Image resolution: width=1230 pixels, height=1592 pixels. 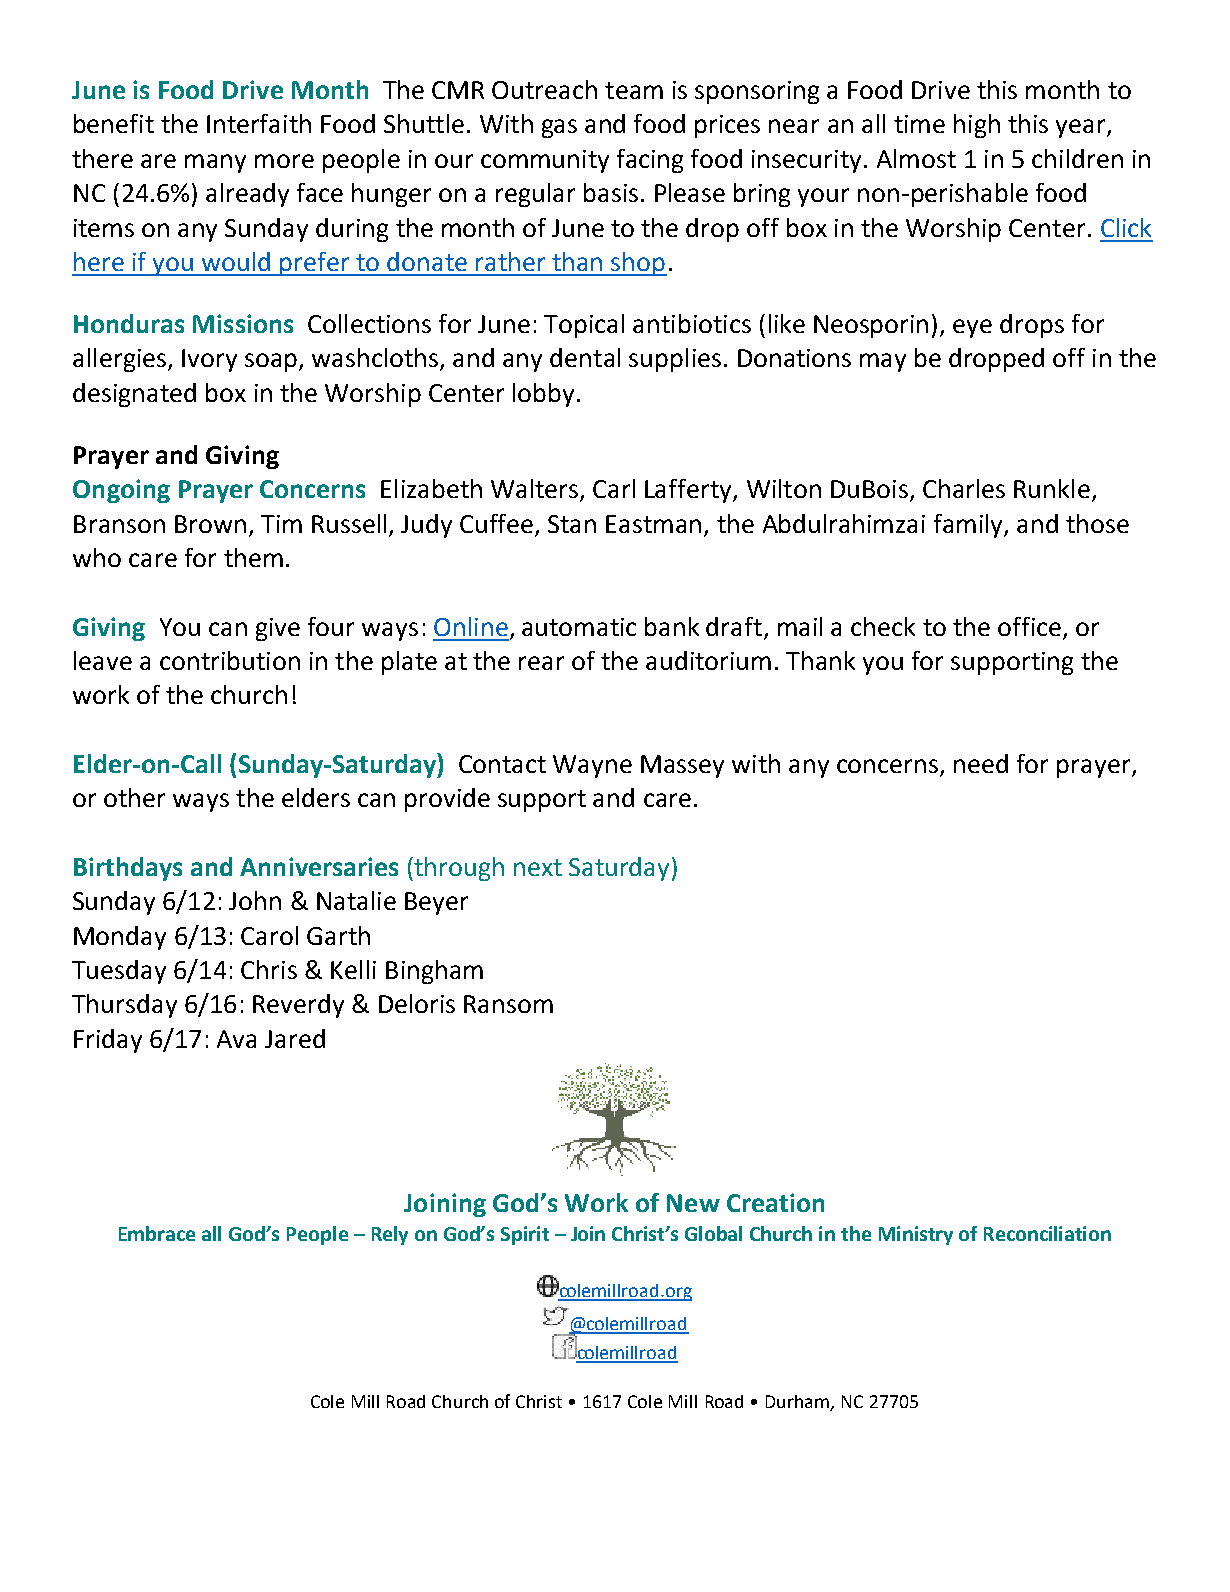 I want to click on contribution, so click(x=230, y=660).
